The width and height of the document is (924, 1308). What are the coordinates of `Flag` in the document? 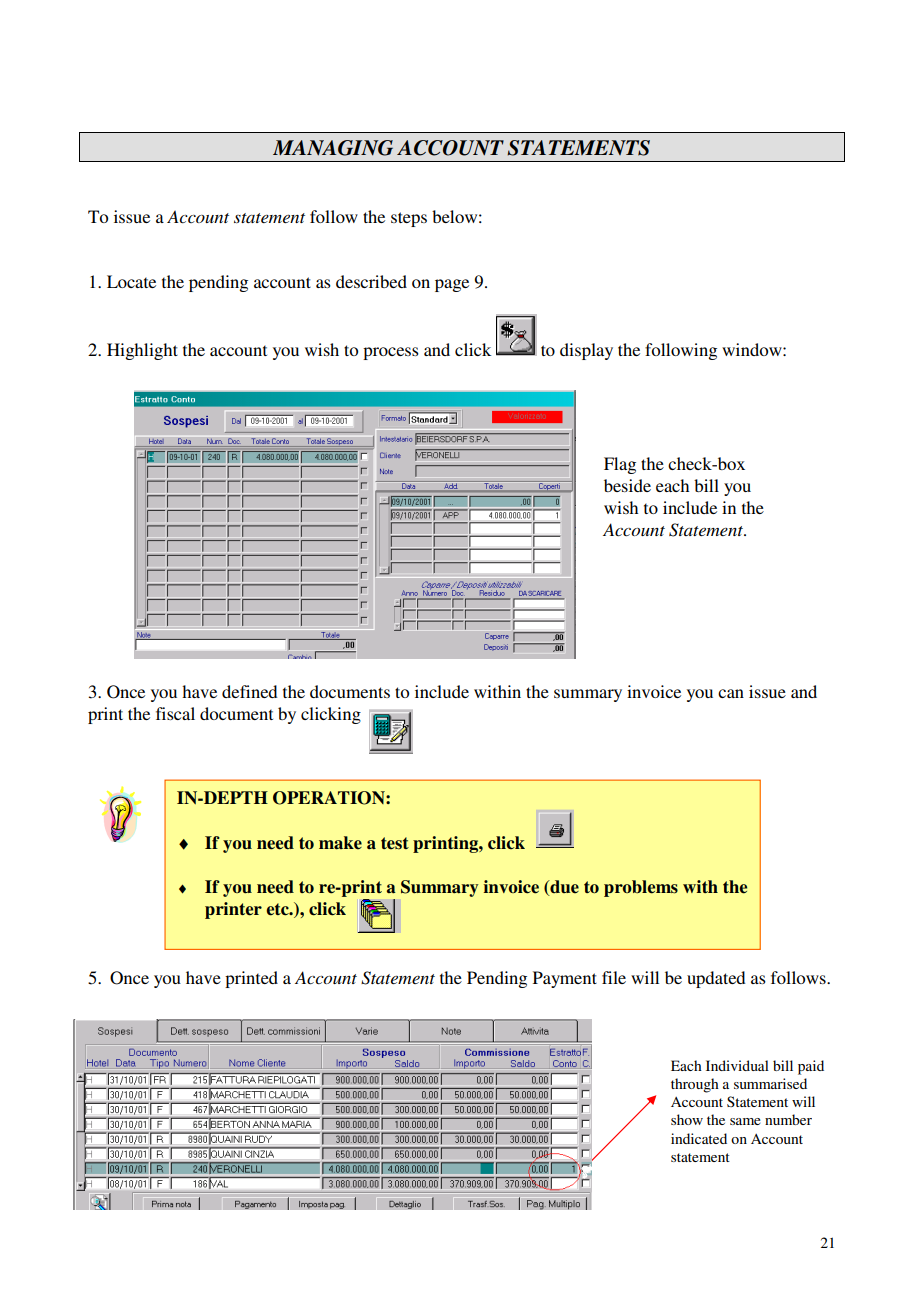 It's located at (620, 465).
